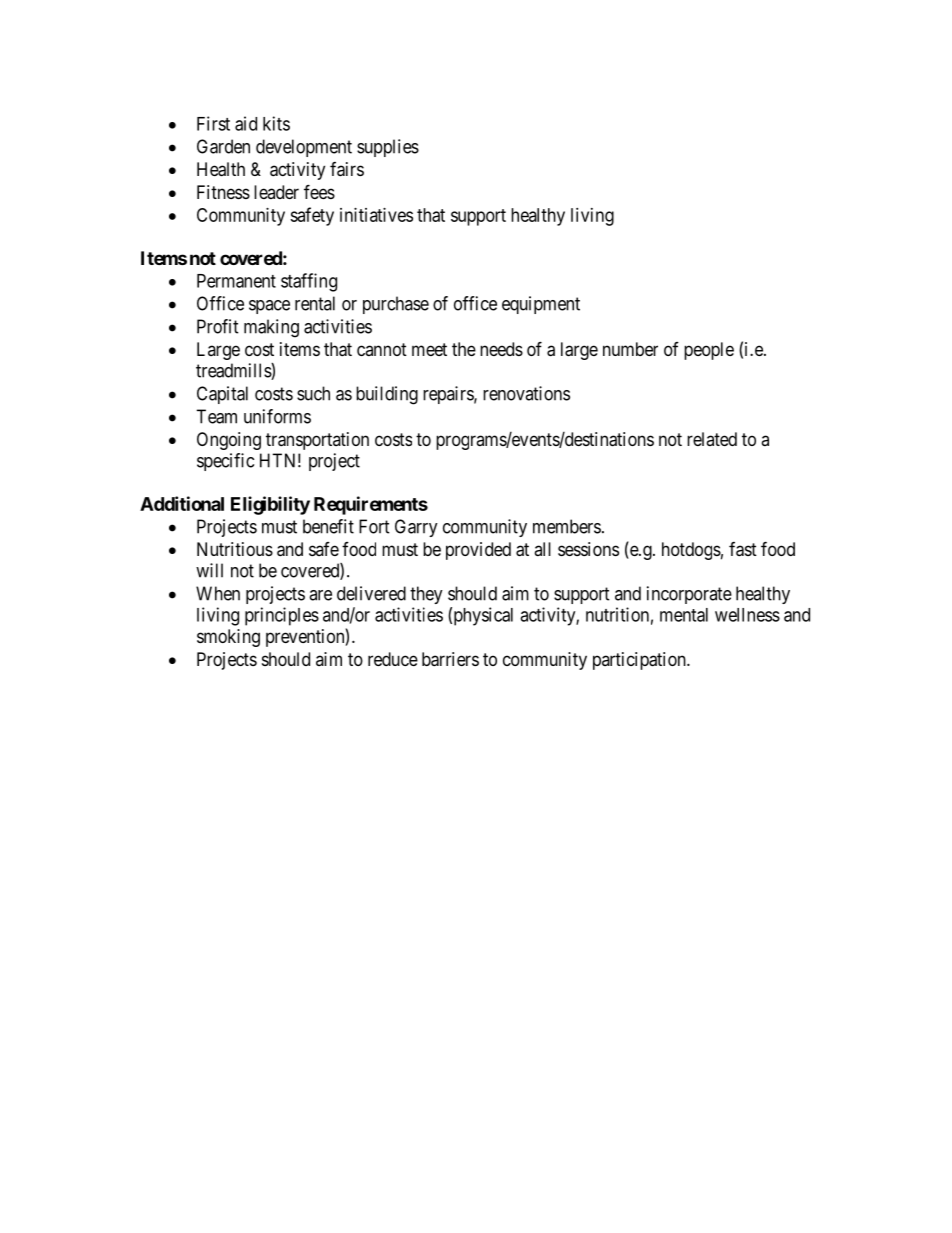 The image size is (952, 1233). I want to click on Permanent, so click(236, 281).
